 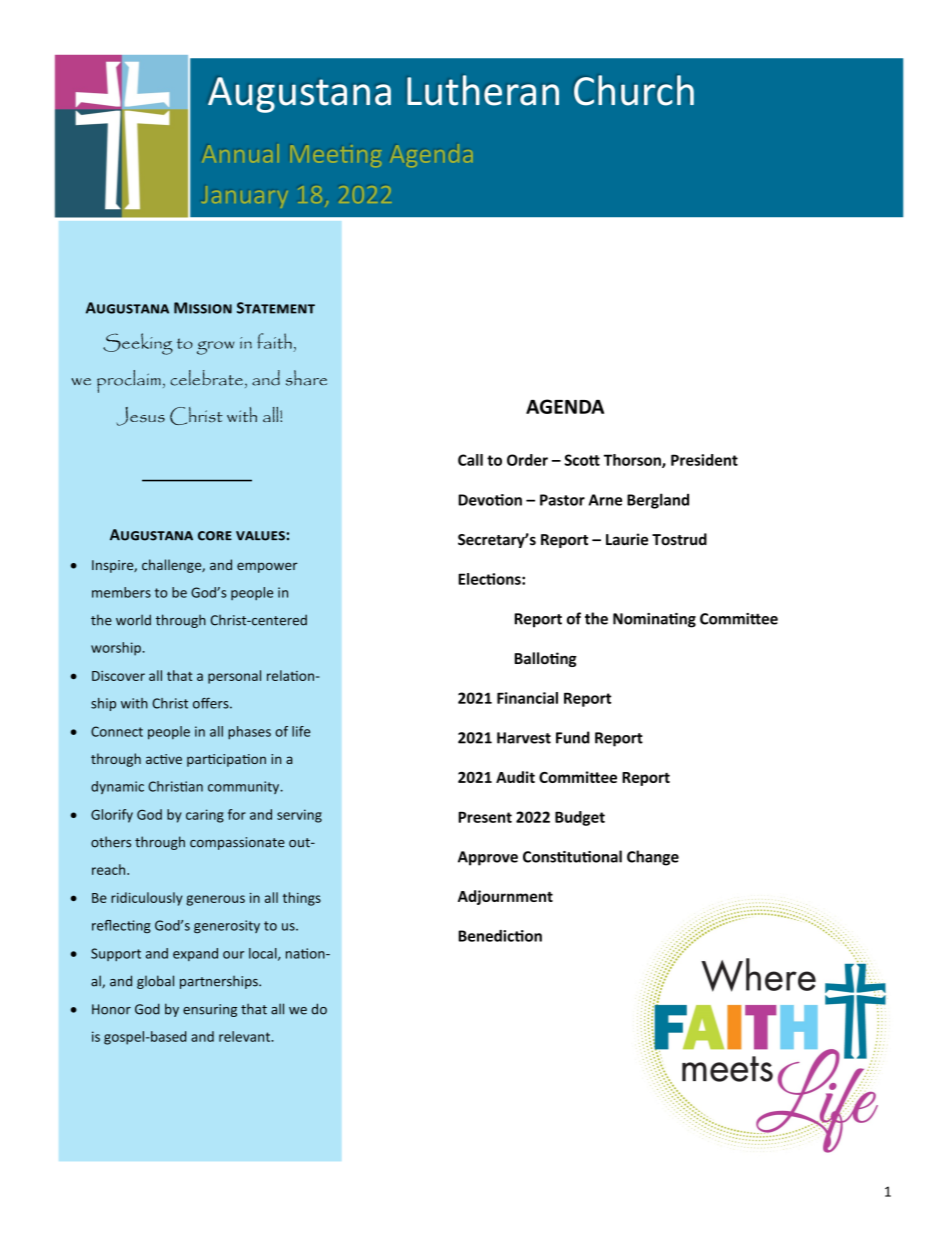 I want to click on active, so click(x=164, y=759).
